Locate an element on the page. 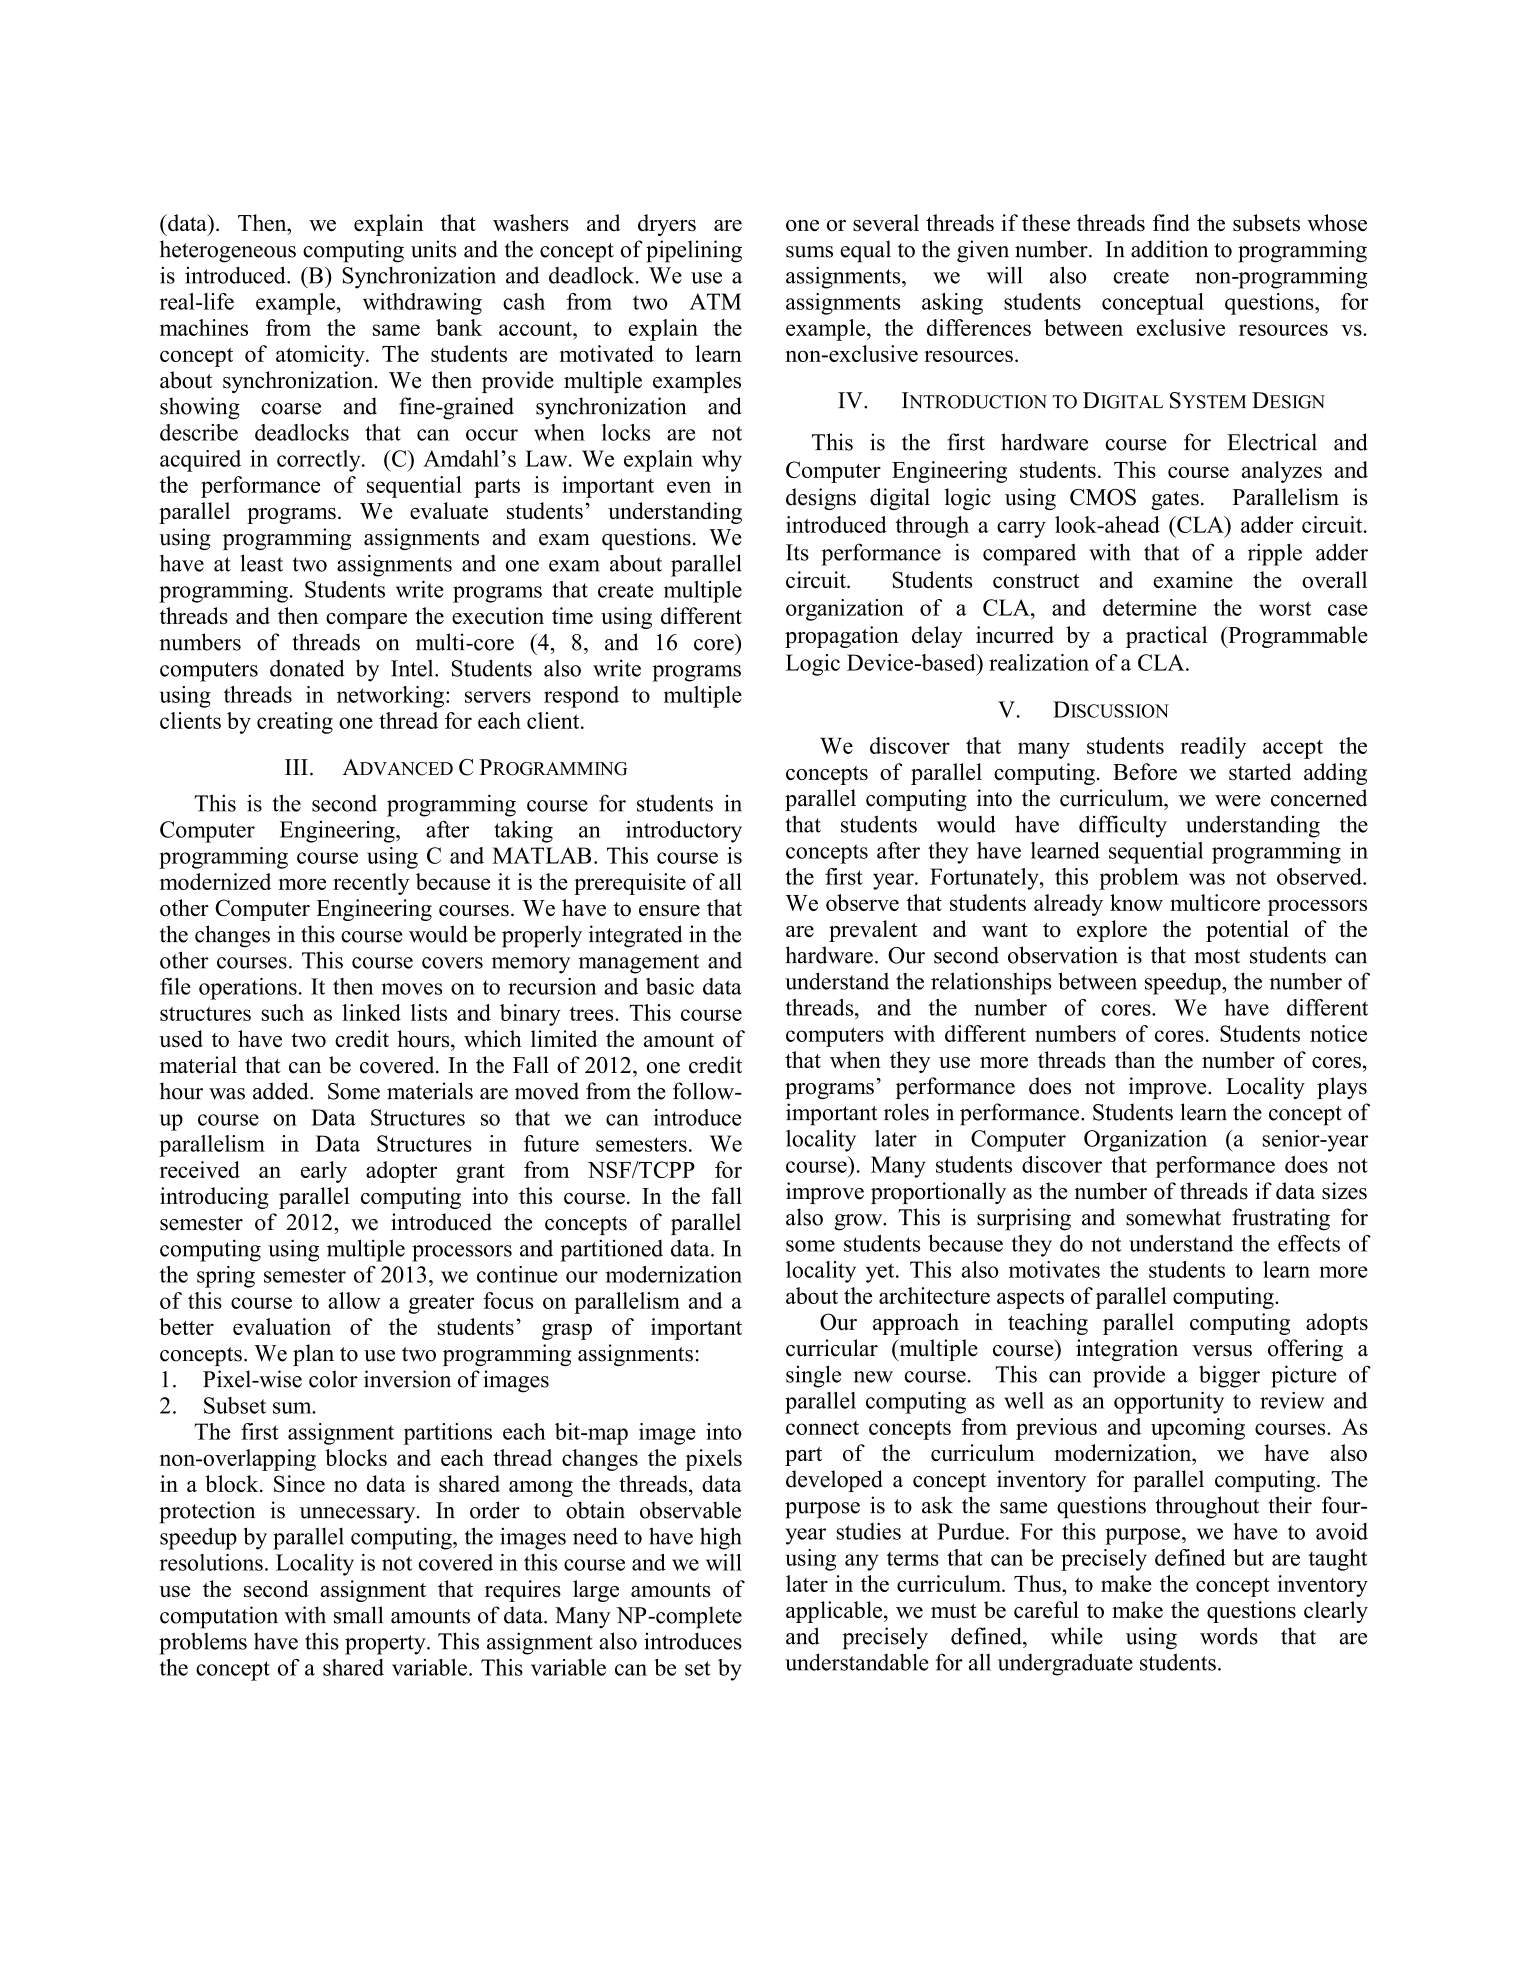  most is located at coordinates (1217, 956).
